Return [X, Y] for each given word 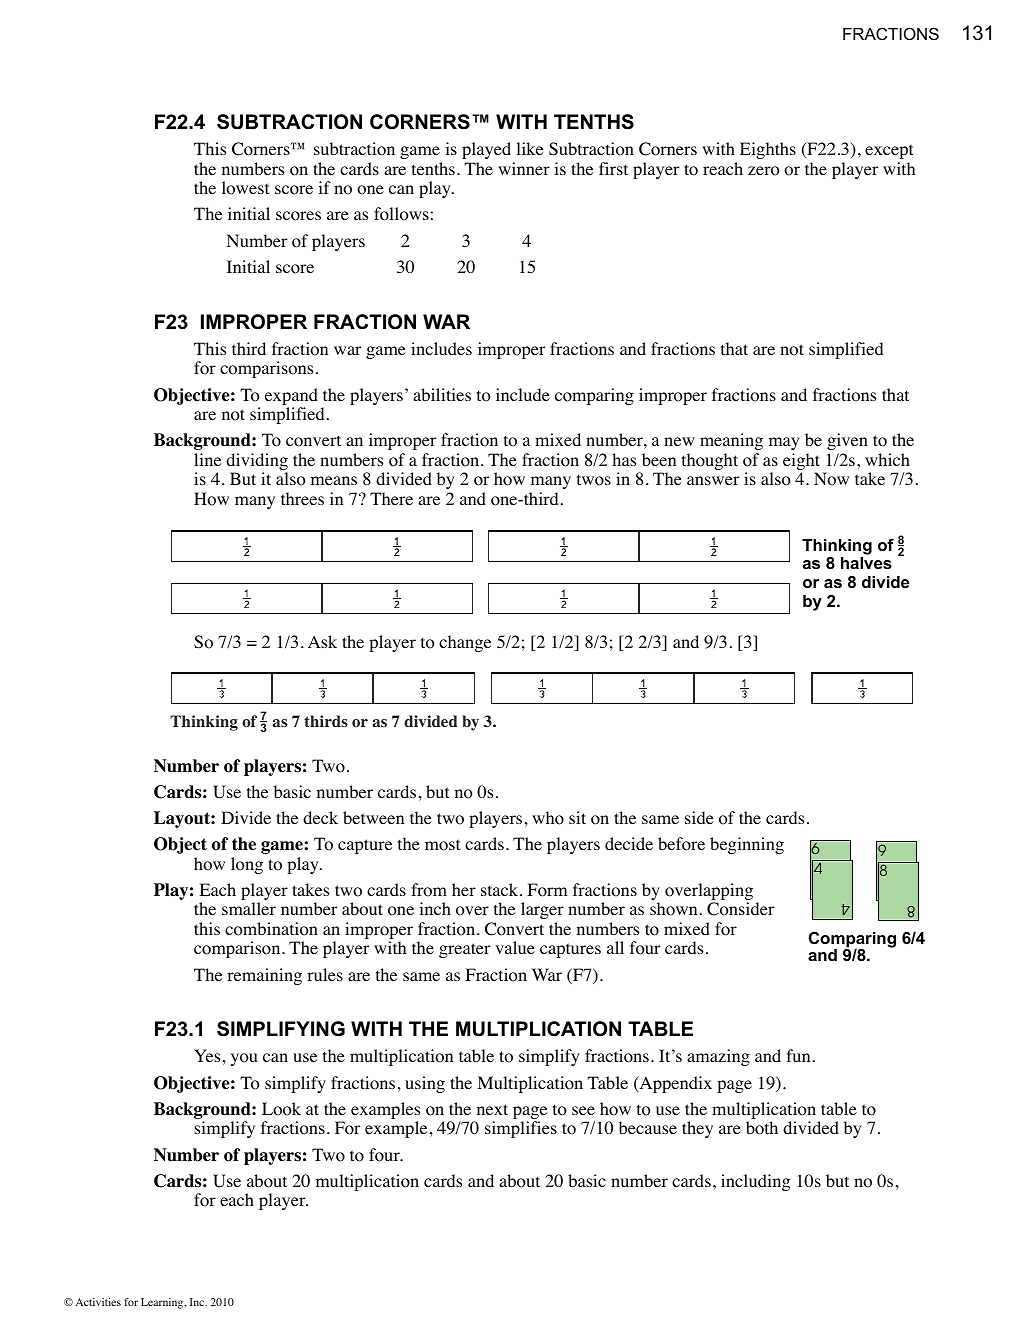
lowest [245, 188]
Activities [98, 1302]
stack [501, 889]
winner [524, 168]
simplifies [521, 1129]
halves [866, 563]
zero [763, 171]
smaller [249, 908]
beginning [747, 845]
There [391, 498]
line [207, 459]
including [755, 1182]
